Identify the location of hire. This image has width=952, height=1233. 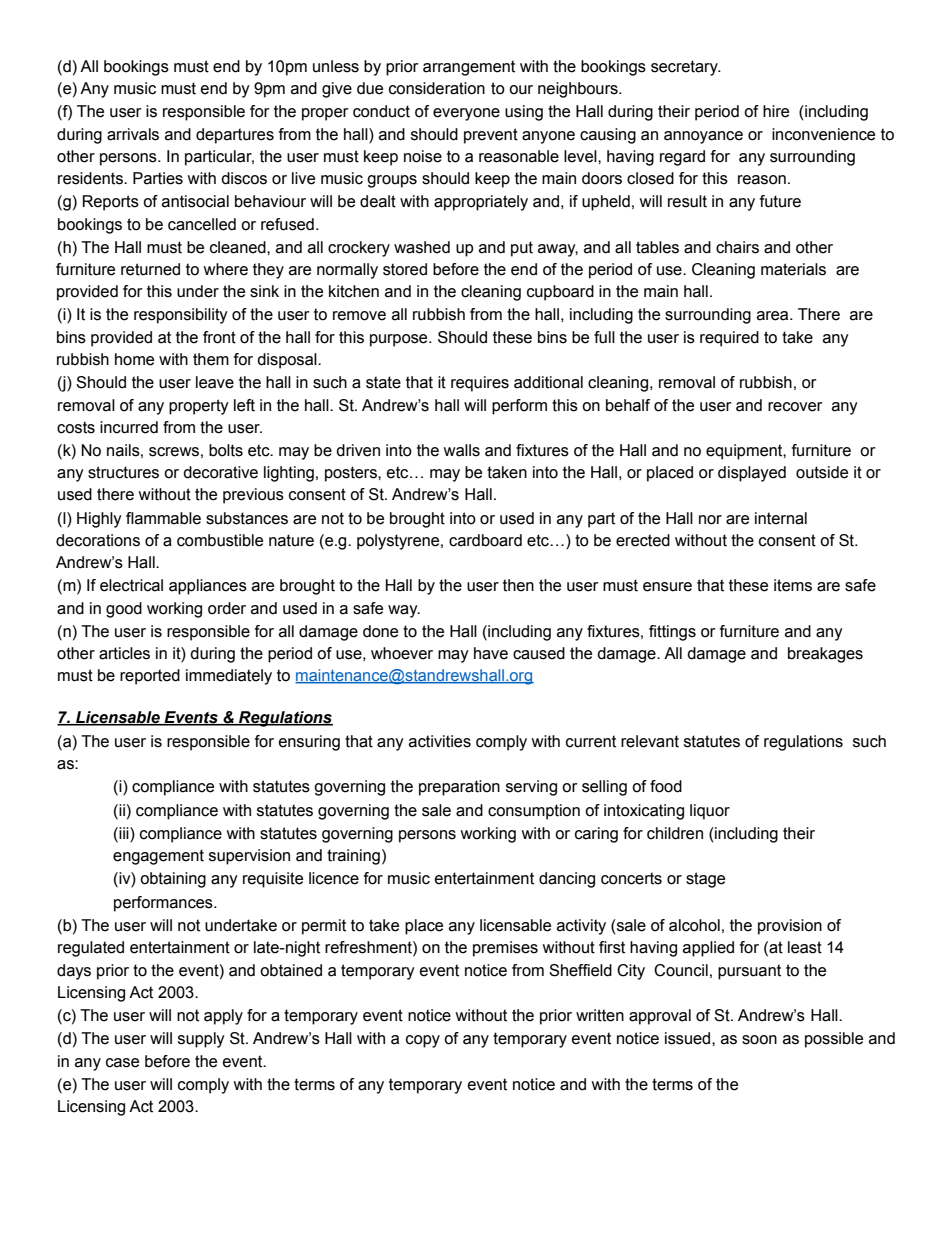
(776, 111).
